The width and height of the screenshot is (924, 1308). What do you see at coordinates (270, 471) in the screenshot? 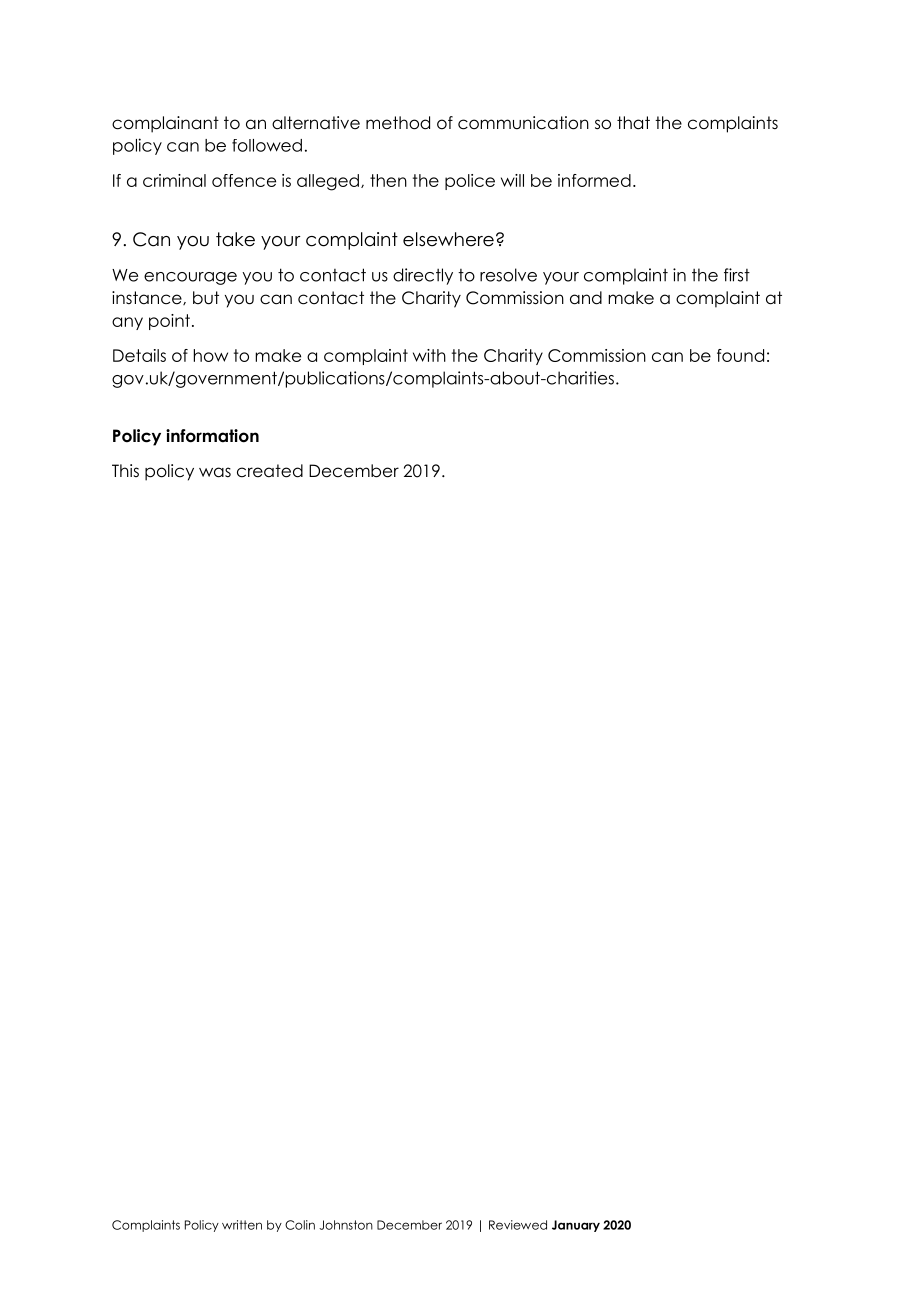
I see `created` at bounding box center [270, 471].
